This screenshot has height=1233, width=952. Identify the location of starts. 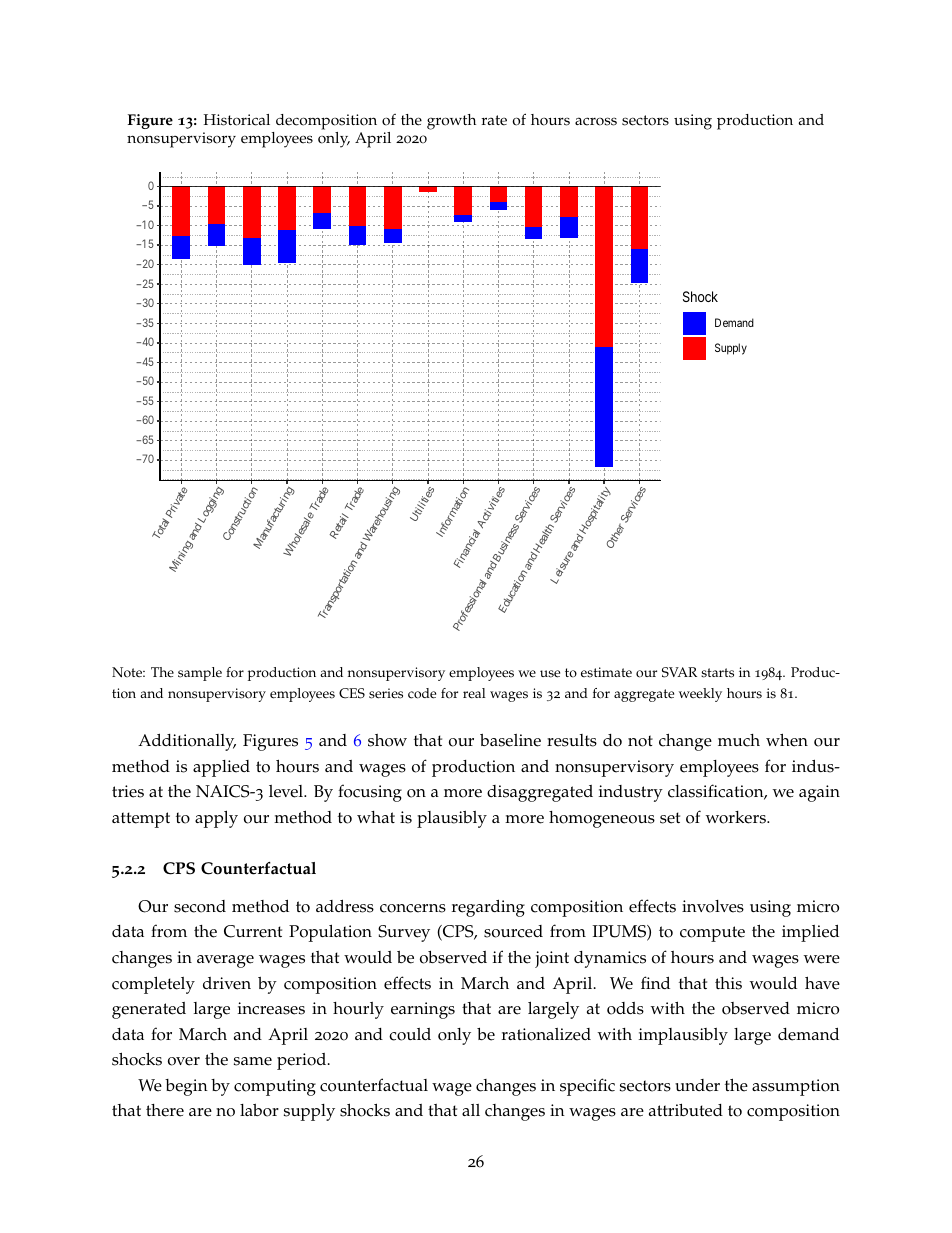
(717, 673).
